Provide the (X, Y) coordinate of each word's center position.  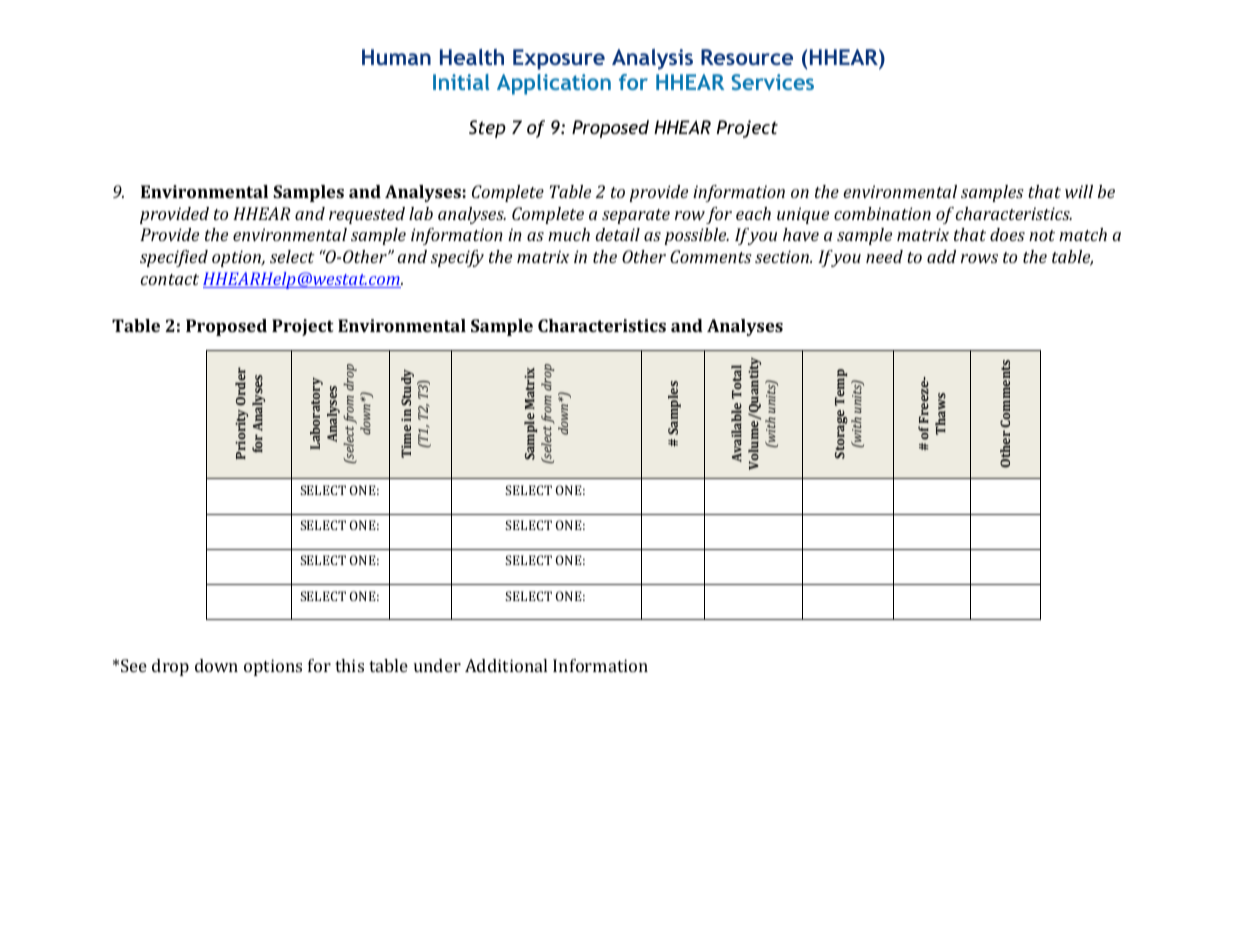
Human (396, 57)
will (1079, 191)
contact (170, 279)
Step (487, 129)
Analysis (652, 59)
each (753, 213)
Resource (747, 57)
